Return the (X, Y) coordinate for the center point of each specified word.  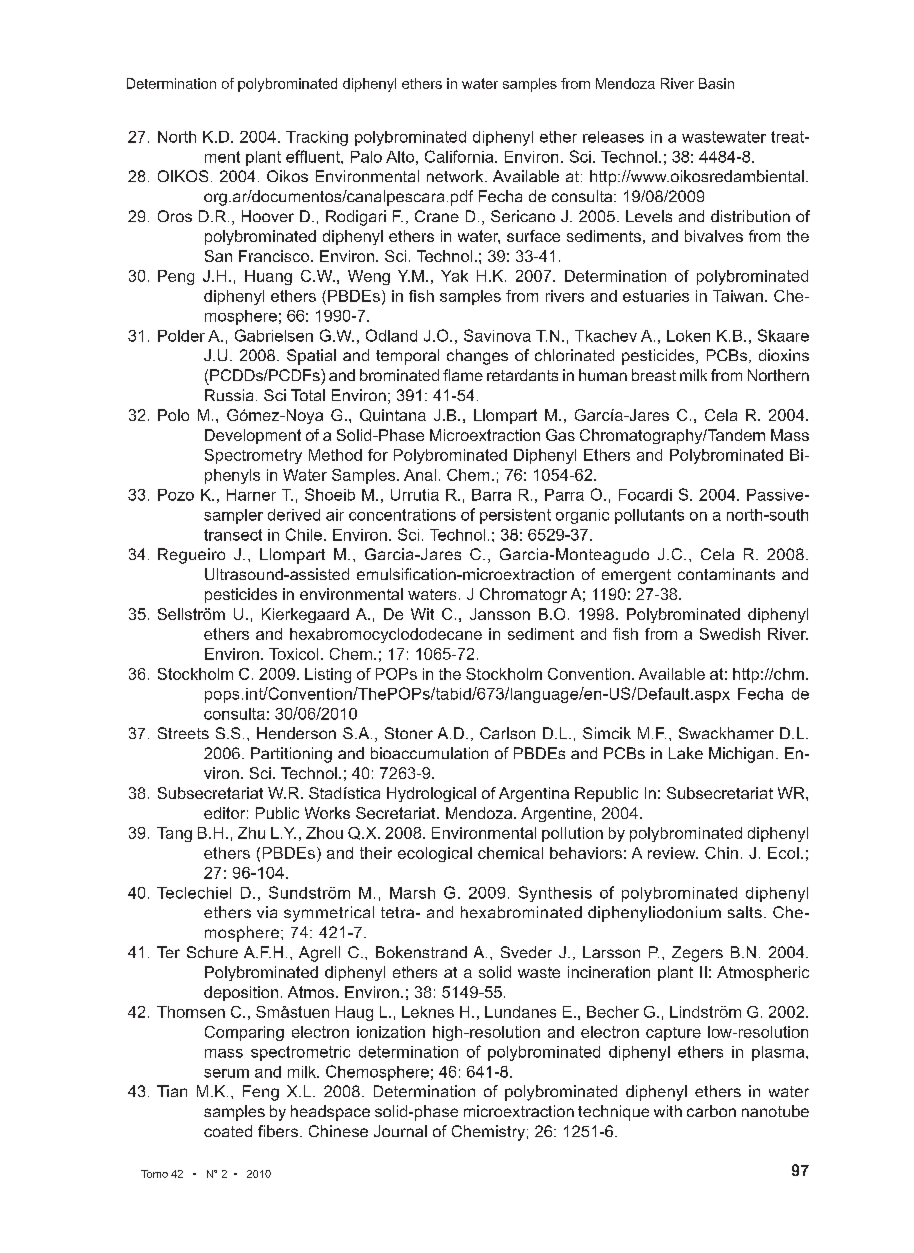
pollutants (649, 516)
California (460, 156)
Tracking (317, 138)
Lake (686, 753)
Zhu (251, 833)
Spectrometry (253, 456)
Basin (716, 83)
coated (228, 1131)
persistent (515, 516)
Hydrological (431, 794)
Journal (400, 1131)
